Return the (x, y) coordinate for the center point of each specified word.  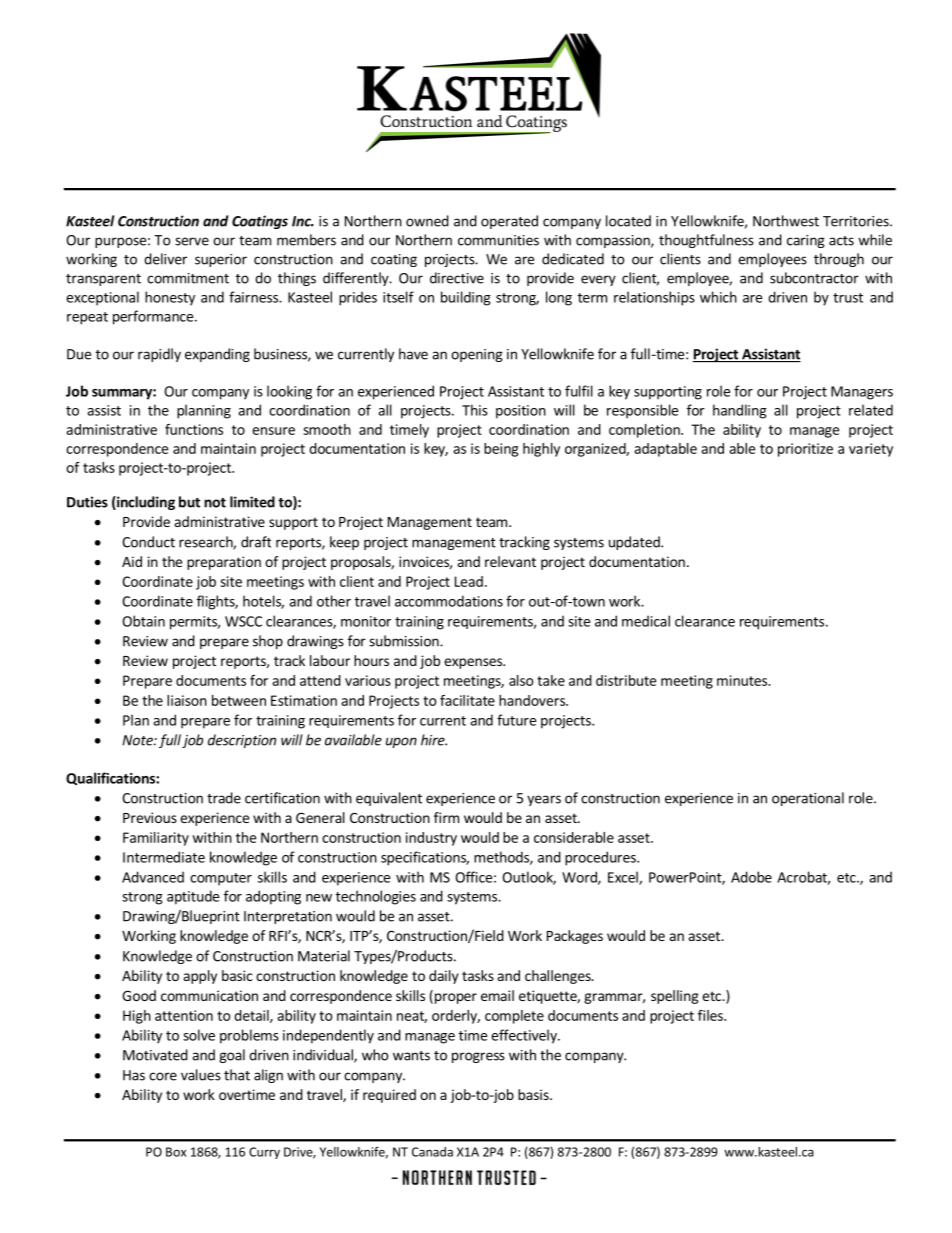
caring (806, 241)
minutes (743, 680)
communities (498, 240)
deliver (165, 259)
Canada (432, 1152)
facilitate (467, 700)
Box (176, 1152)
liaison (187, 700)
